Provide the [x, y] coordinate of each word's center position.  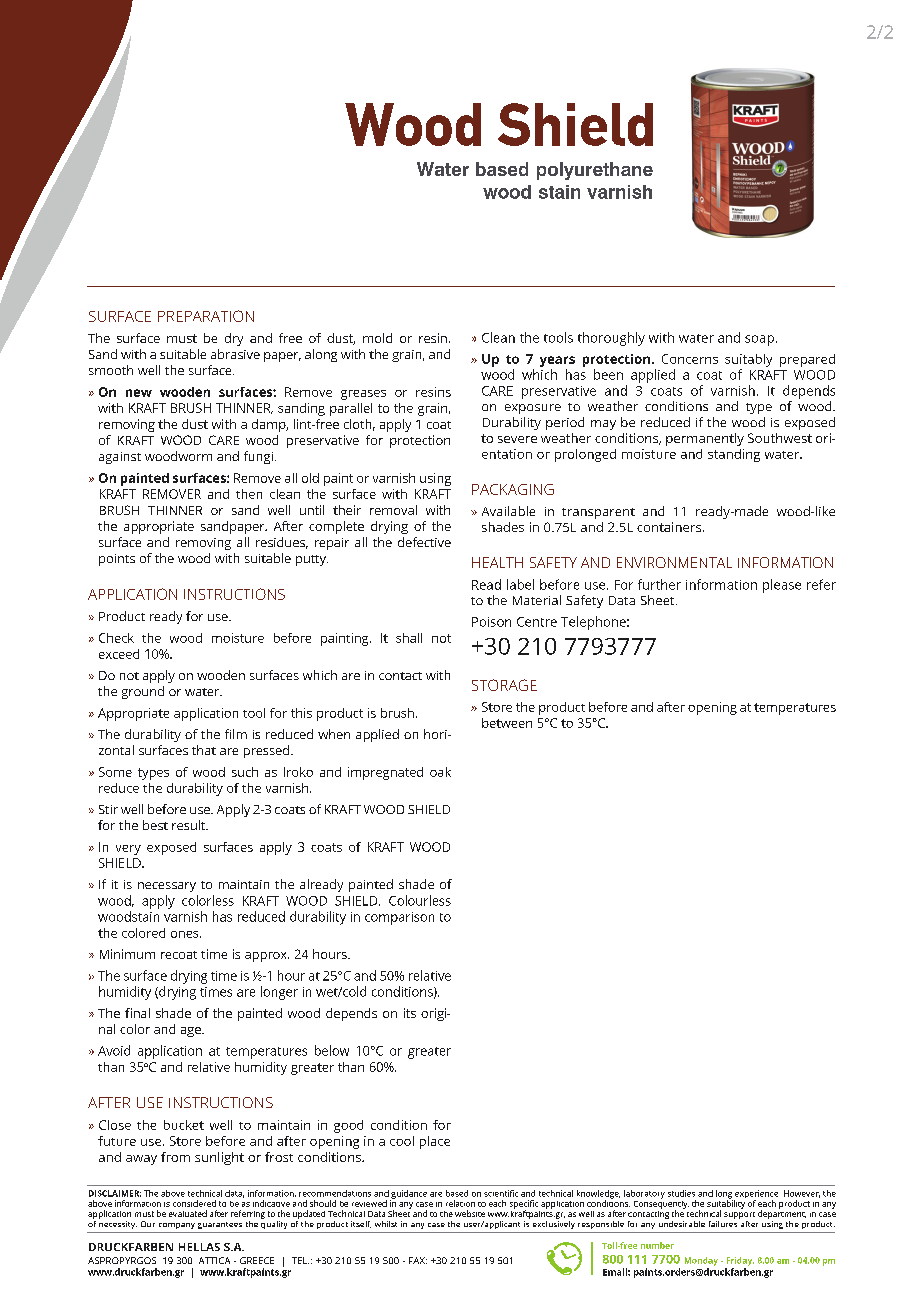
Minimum [127, 954]
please [782, 586]
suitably [748, 360]
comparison [399, 918]
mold [377, 338]
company [177, 1226]
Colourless [420, 900]
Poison [491, 622]
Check [116, 638]
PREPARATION [206, 316]
